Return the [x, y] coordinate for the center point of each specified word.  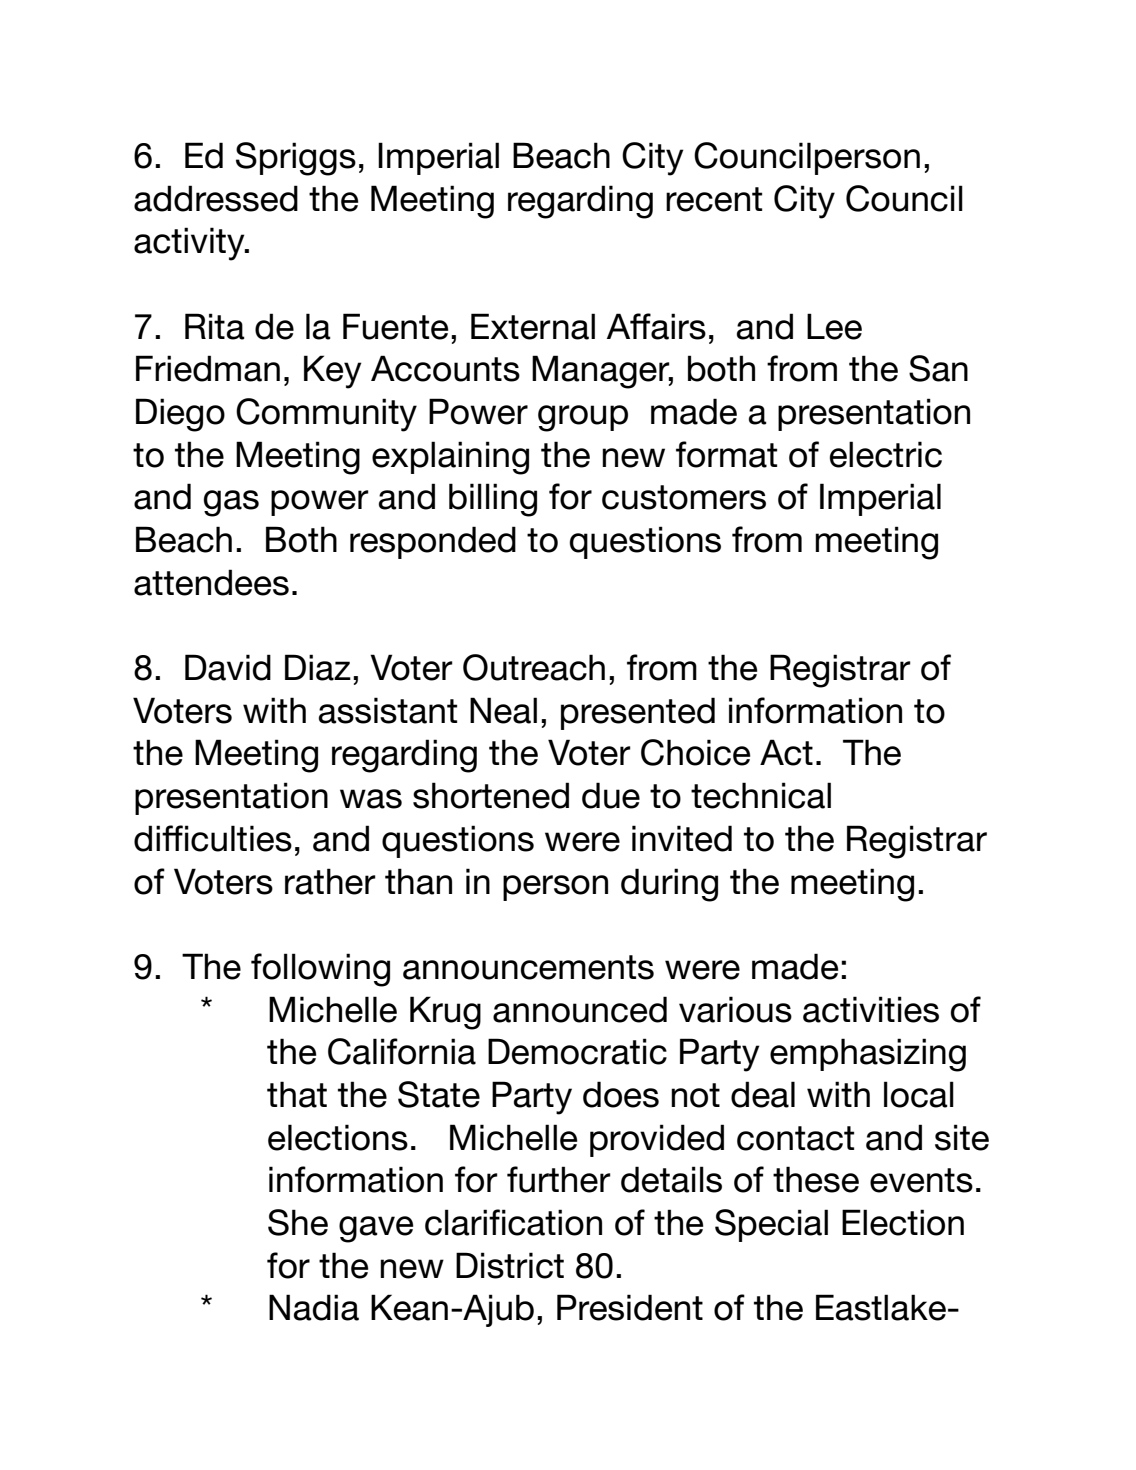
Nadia [314, 1307]
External [533, 326]
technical [761, 795]
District [510, 1265]
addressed [216, 198]
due [611, 795]
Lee [834, 326]
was [371, 799]
